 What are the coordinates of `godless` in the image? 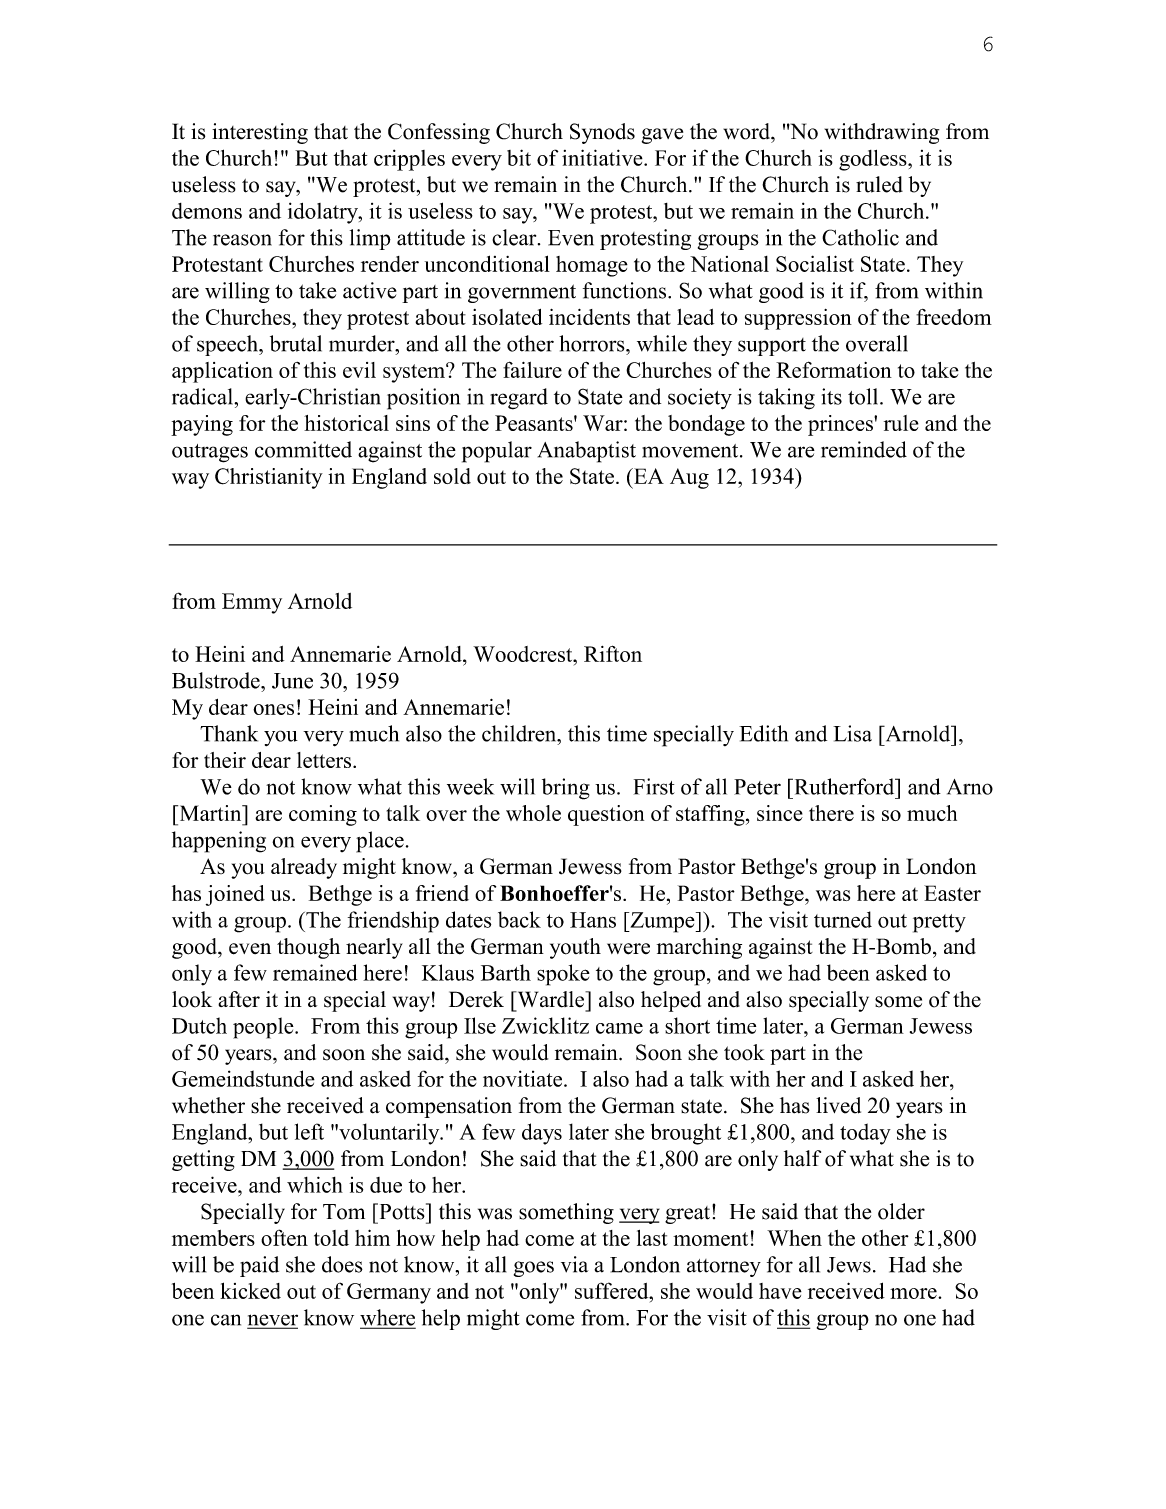 It's located at (874, 160).
